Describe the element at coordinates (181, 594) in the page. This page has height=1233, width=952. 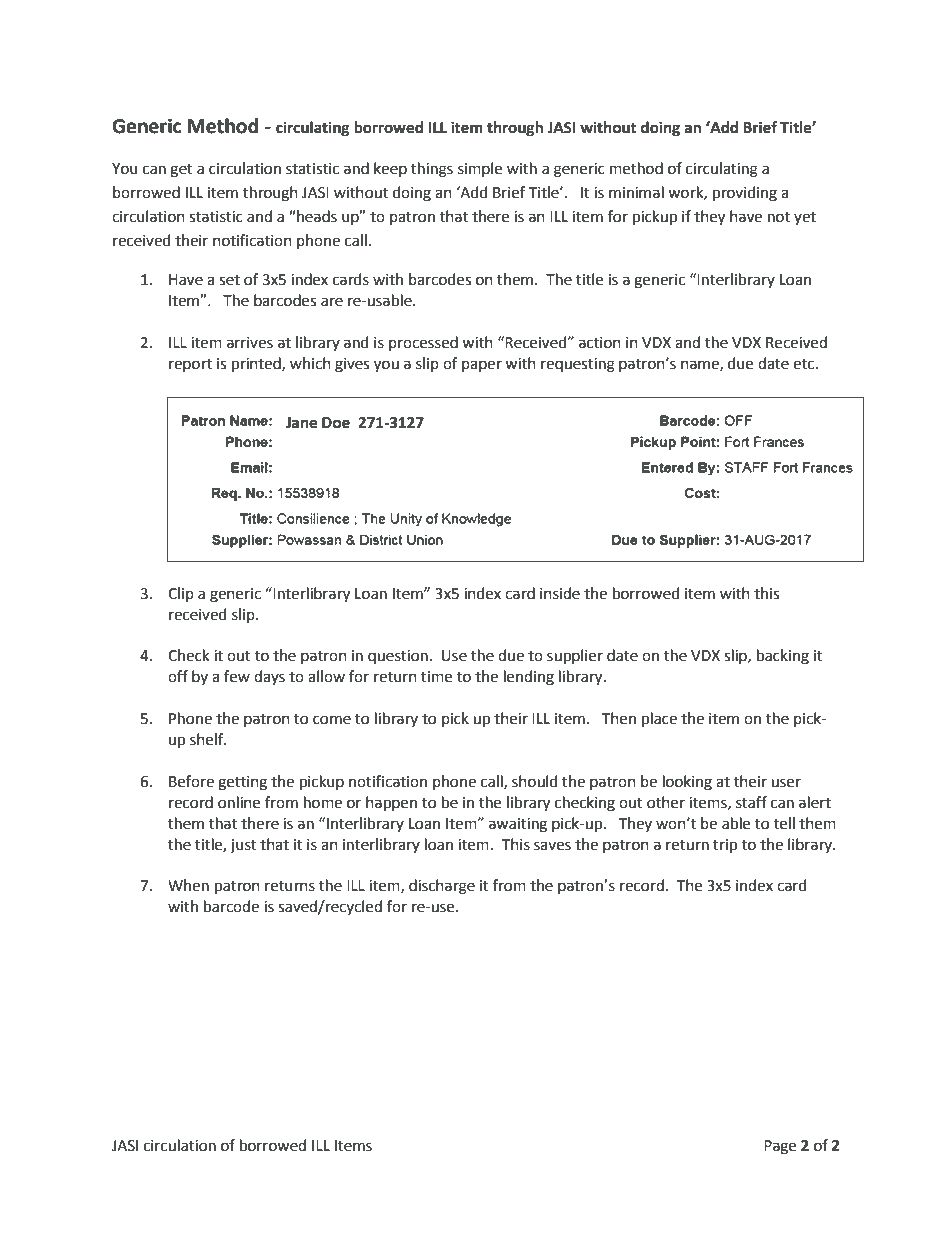
I see `Clip` at that location.
